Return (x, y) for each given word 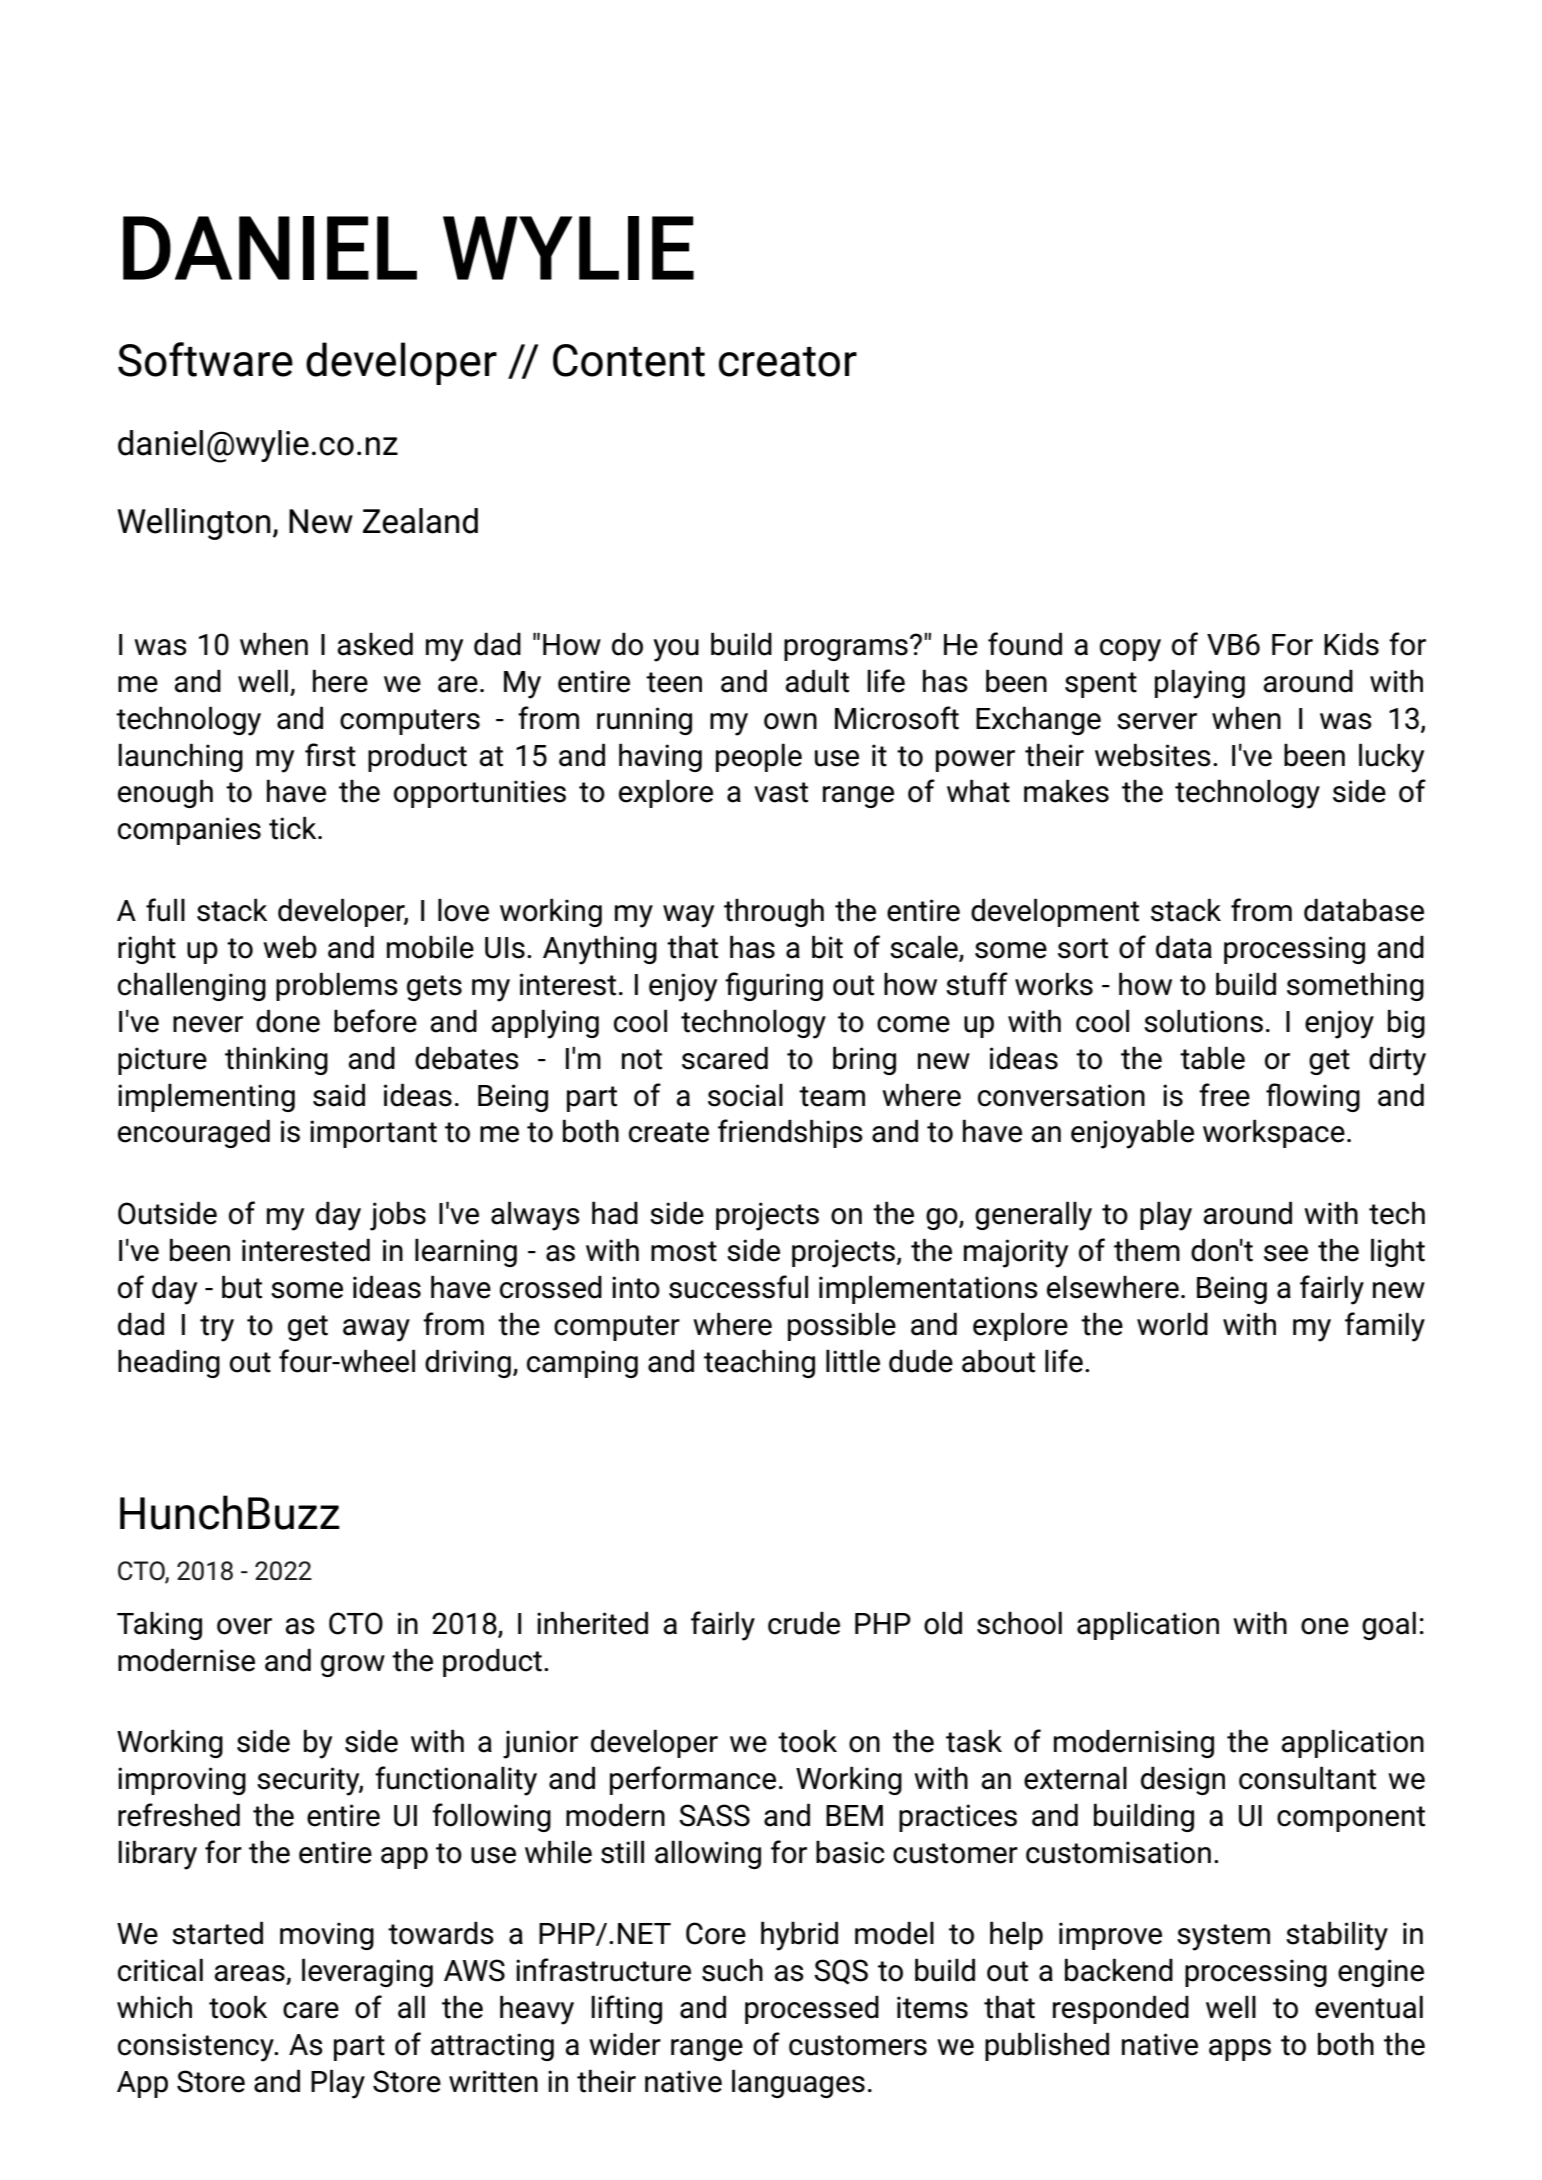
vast (781, 792)
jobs (398, 1216)
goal (1389, 1625)
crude (804, 1623)
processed (812, 2009)
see (1286, 1253)
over (244, 1626)
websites (1153, 755)
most (684, 1251)
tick (294, 828)
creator (788, 362)
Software (205, 359)
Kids (1351, 644)
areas (250, 1974)
